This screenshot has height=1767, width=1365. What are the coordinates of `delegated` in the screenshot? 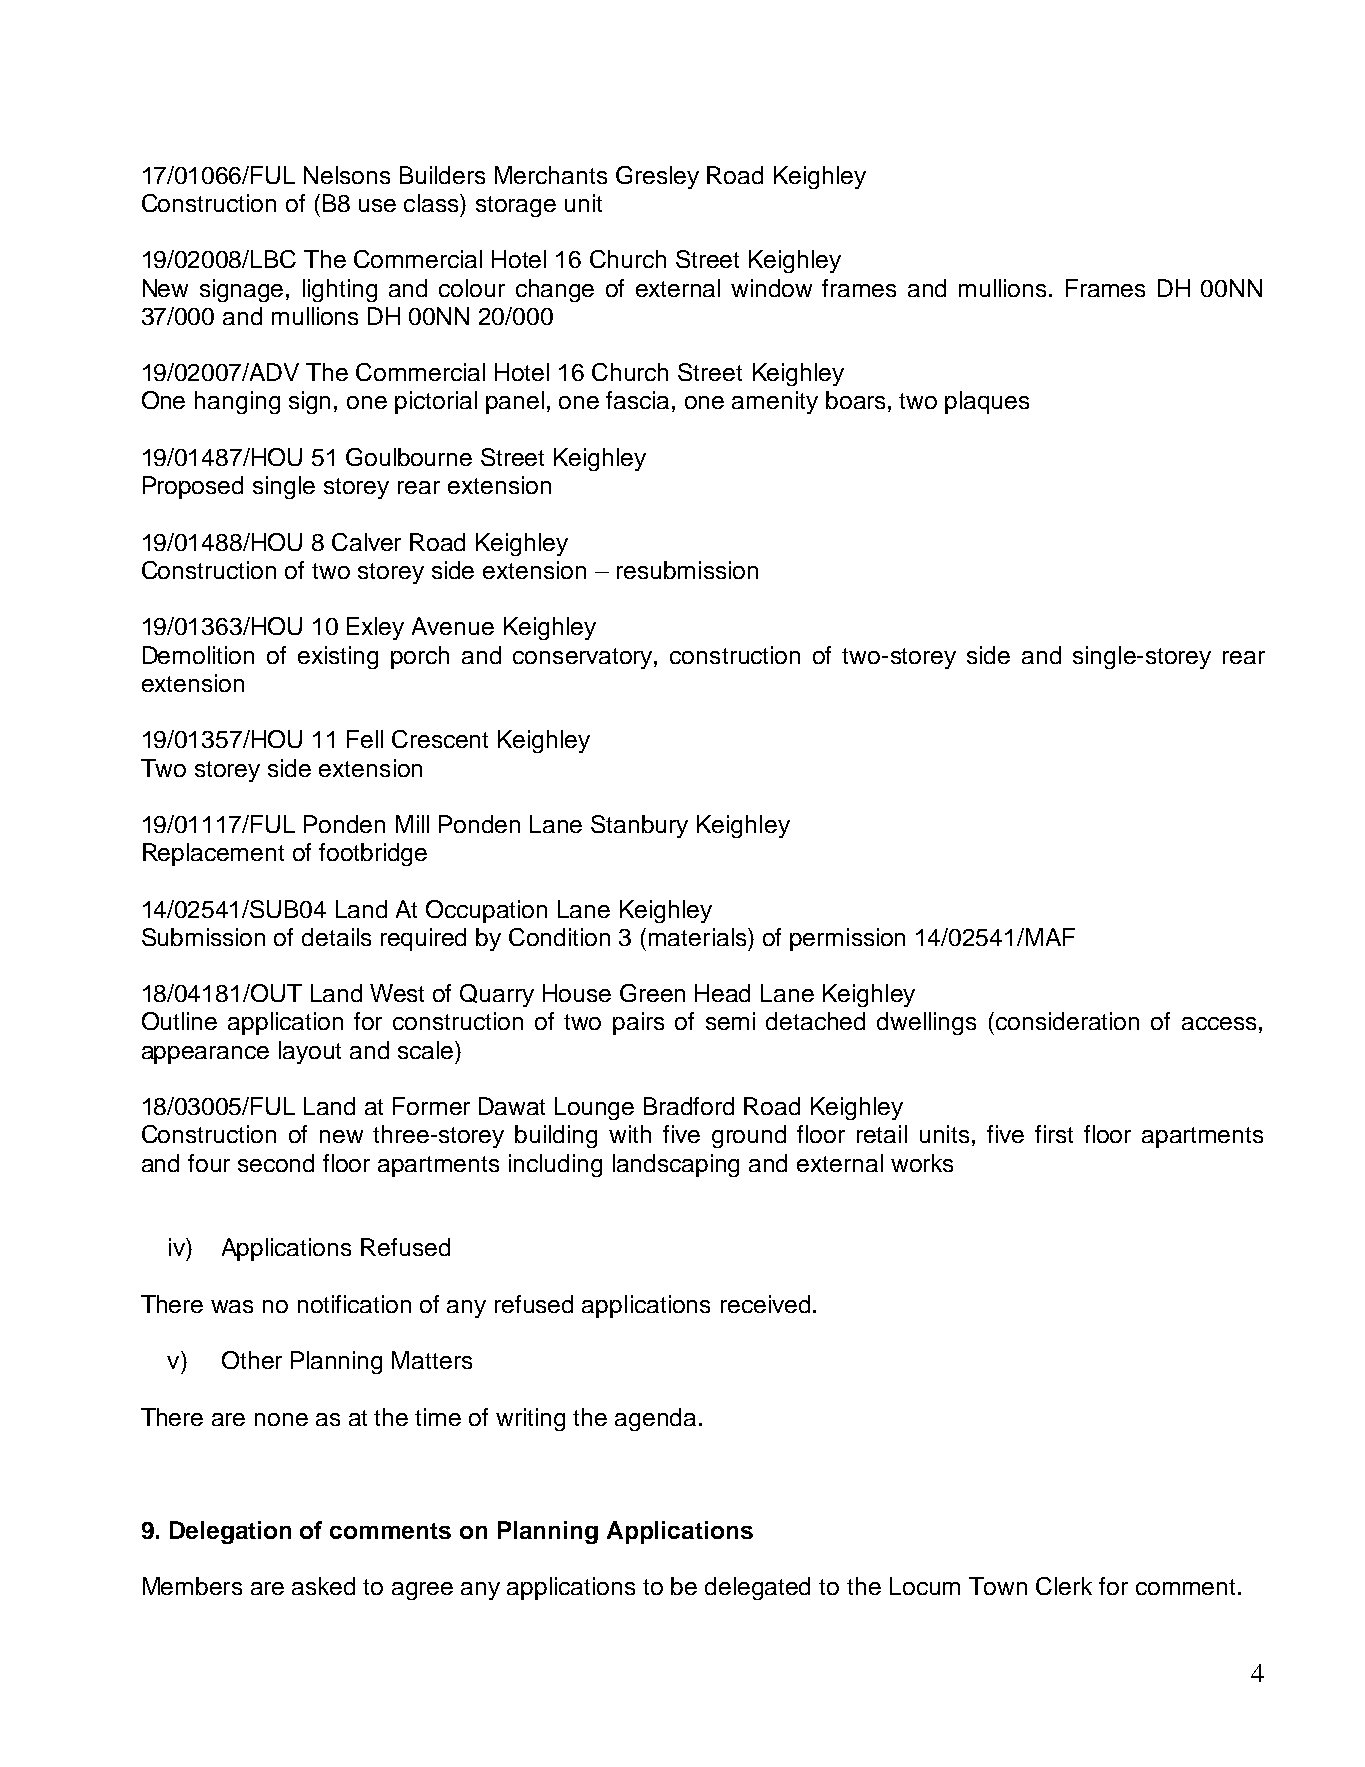 It's located at (757, 1588).
